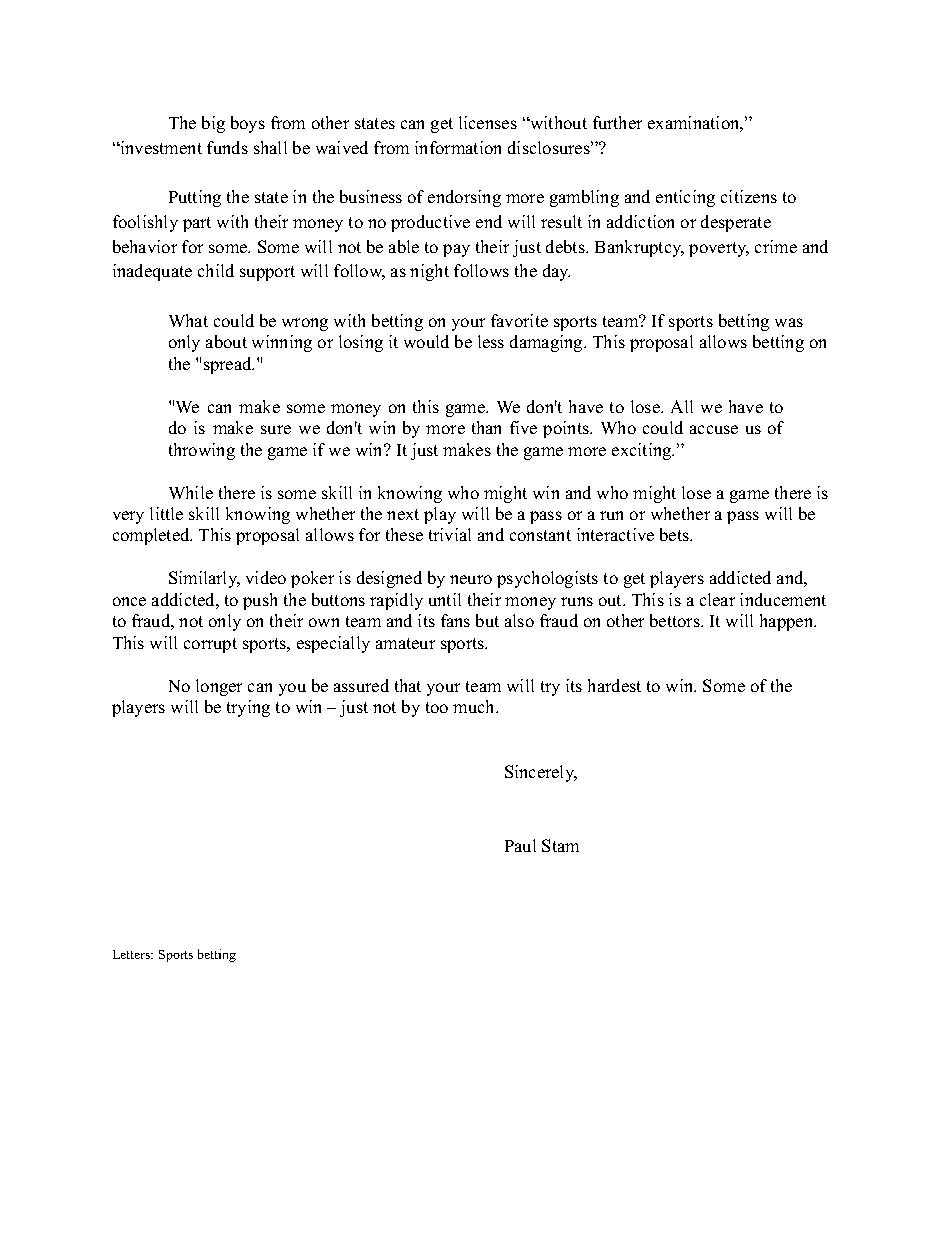 The height and width of the page is (1233, 952). I want to click on than, so click(486, 427).
